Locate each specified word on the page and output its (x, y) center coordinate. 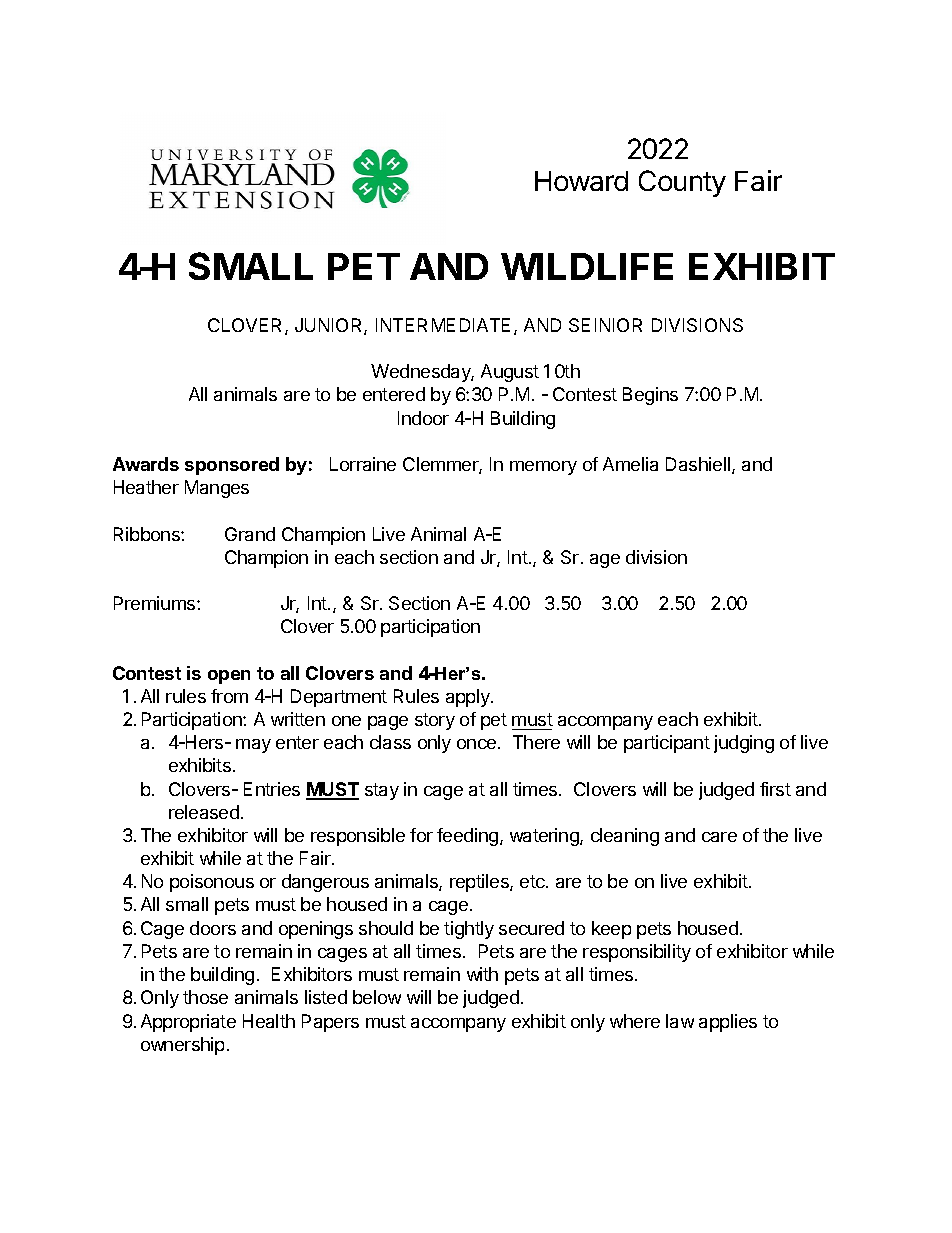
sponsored (232, 466)
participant (667, 744)
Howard (581, 181)
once (478, 744)
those (205, 997)
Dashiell (699, 465)
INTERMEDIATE (443, 325)
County (682, 183)
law (680, 1021)
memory (543, 468)
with (482, 974)
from (229, 696)
